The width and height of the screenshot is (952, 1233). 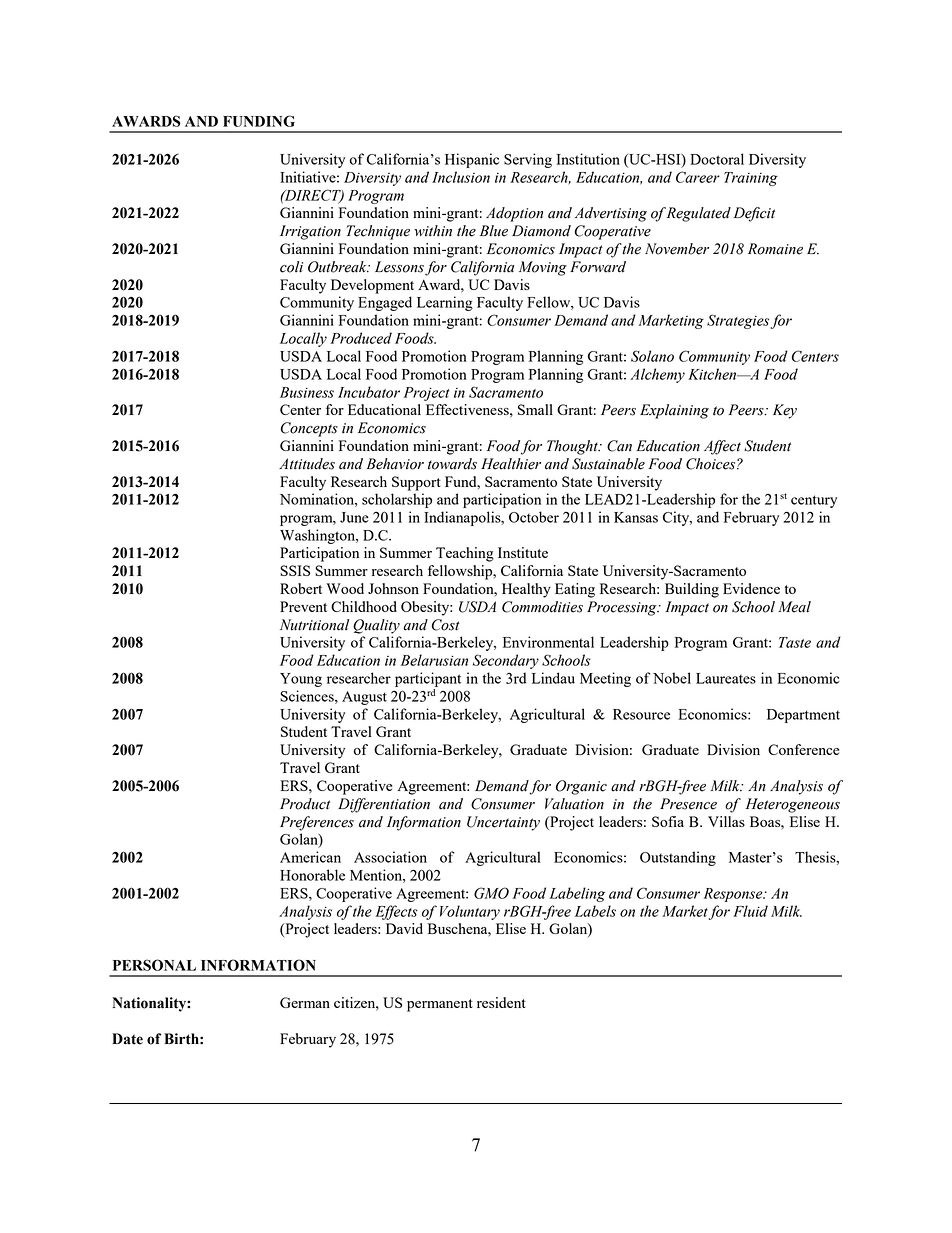 What do you see at coordinates (446, 625) in the screenshot?
I see `Cost` at bounding box center [446, 625].
